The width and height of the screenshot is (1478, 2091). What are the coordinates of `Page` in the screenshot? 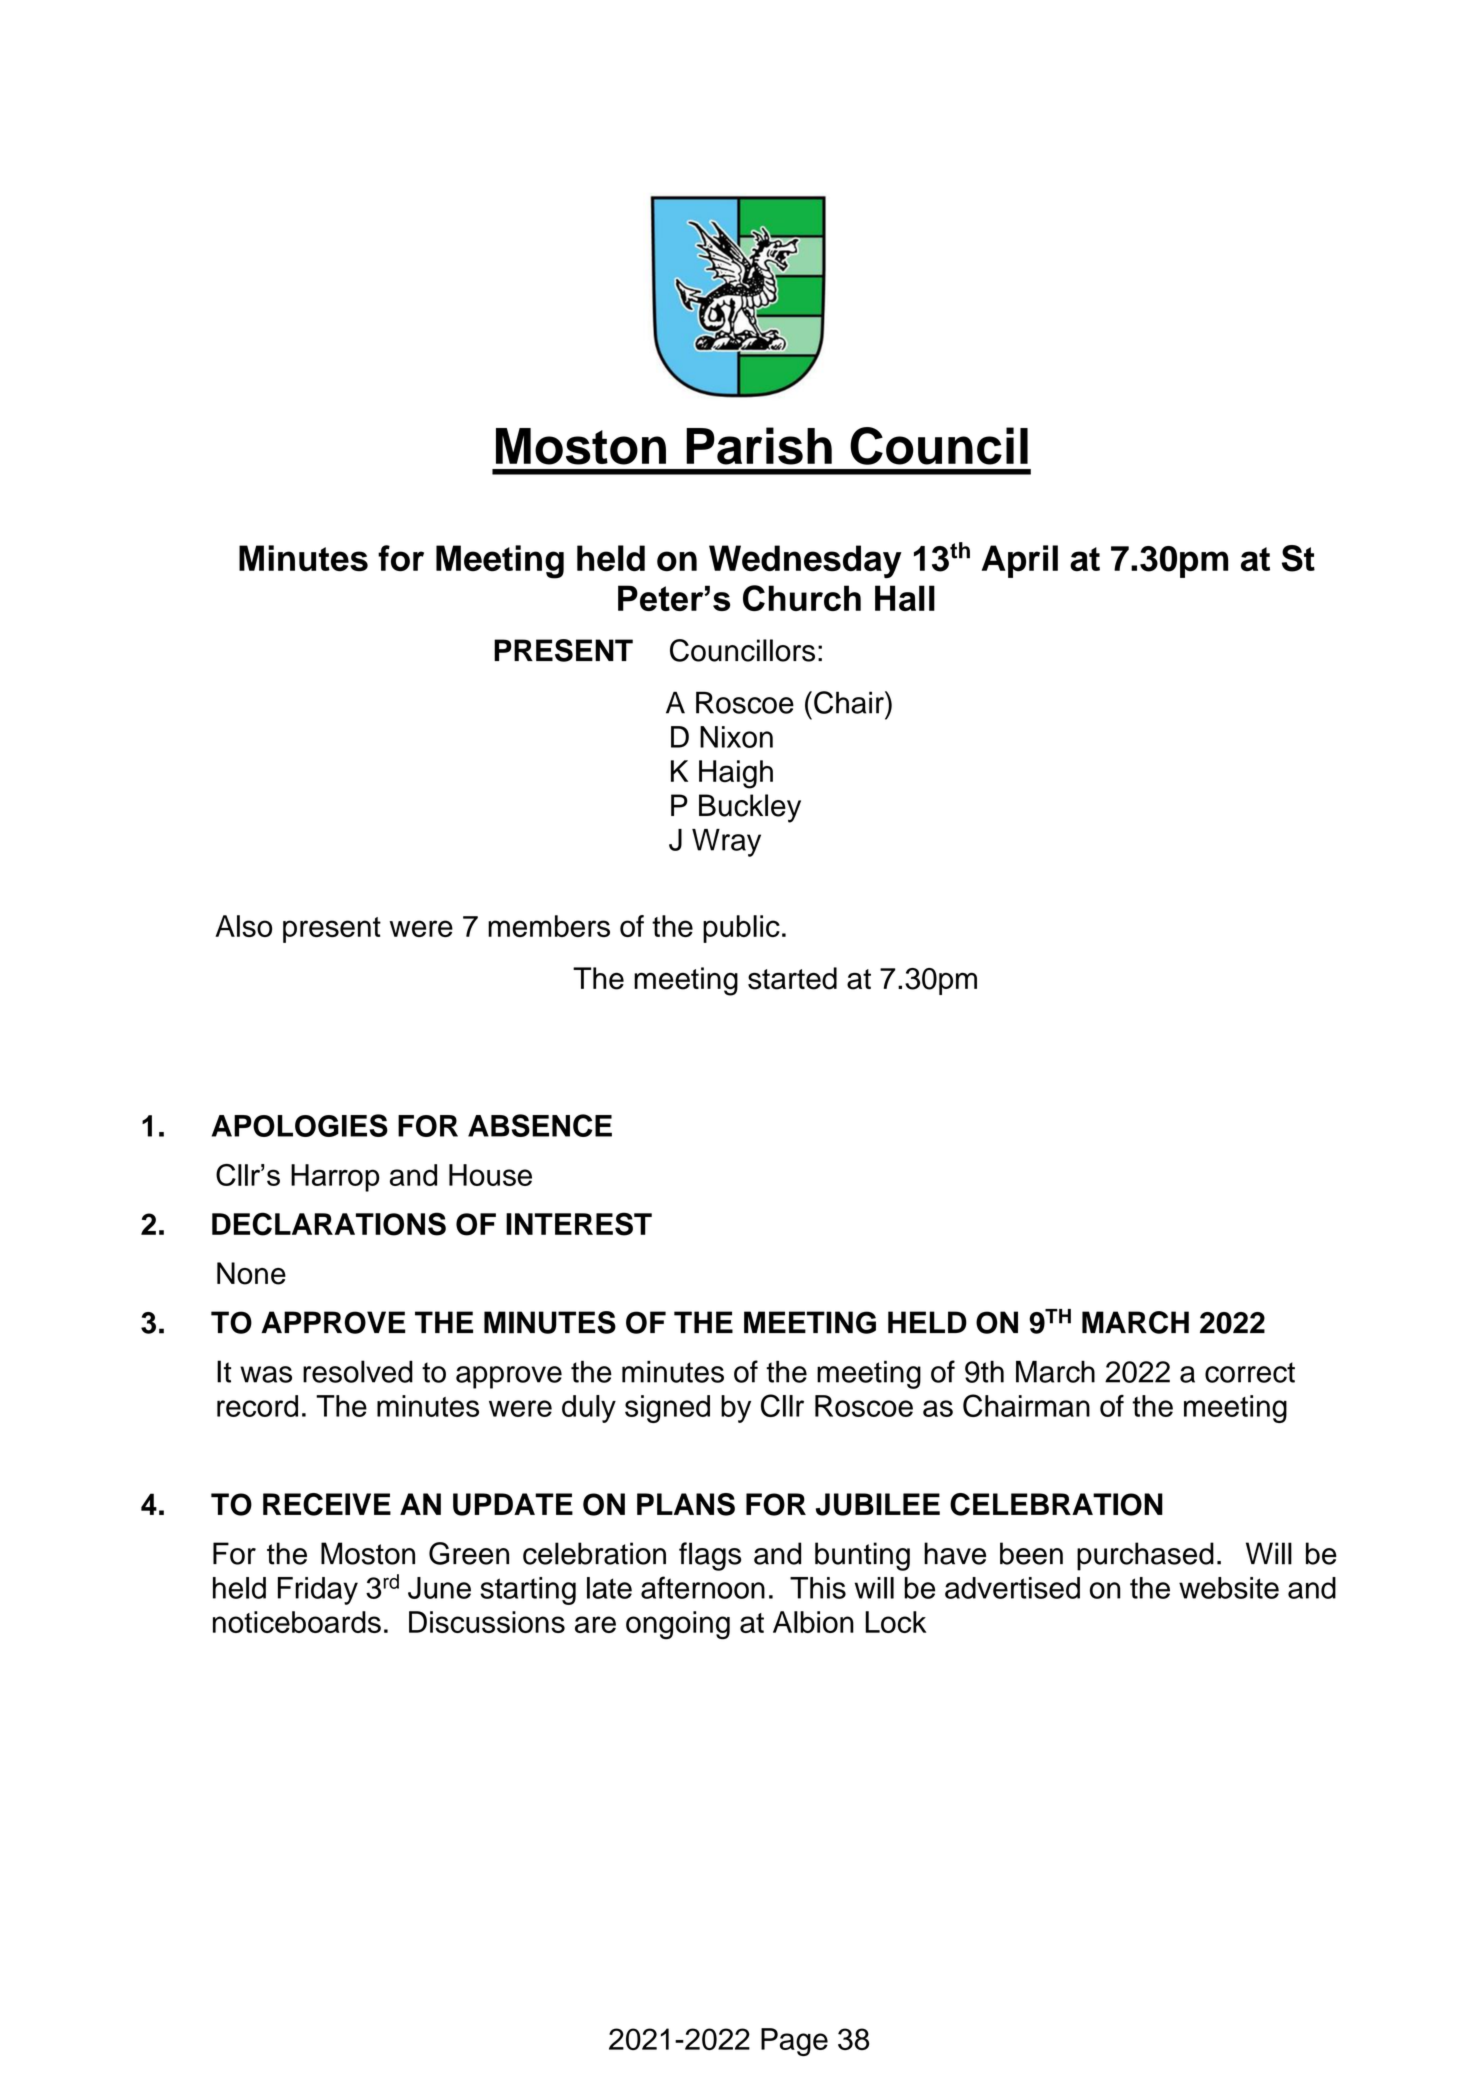 It's located at (794, 2042).
